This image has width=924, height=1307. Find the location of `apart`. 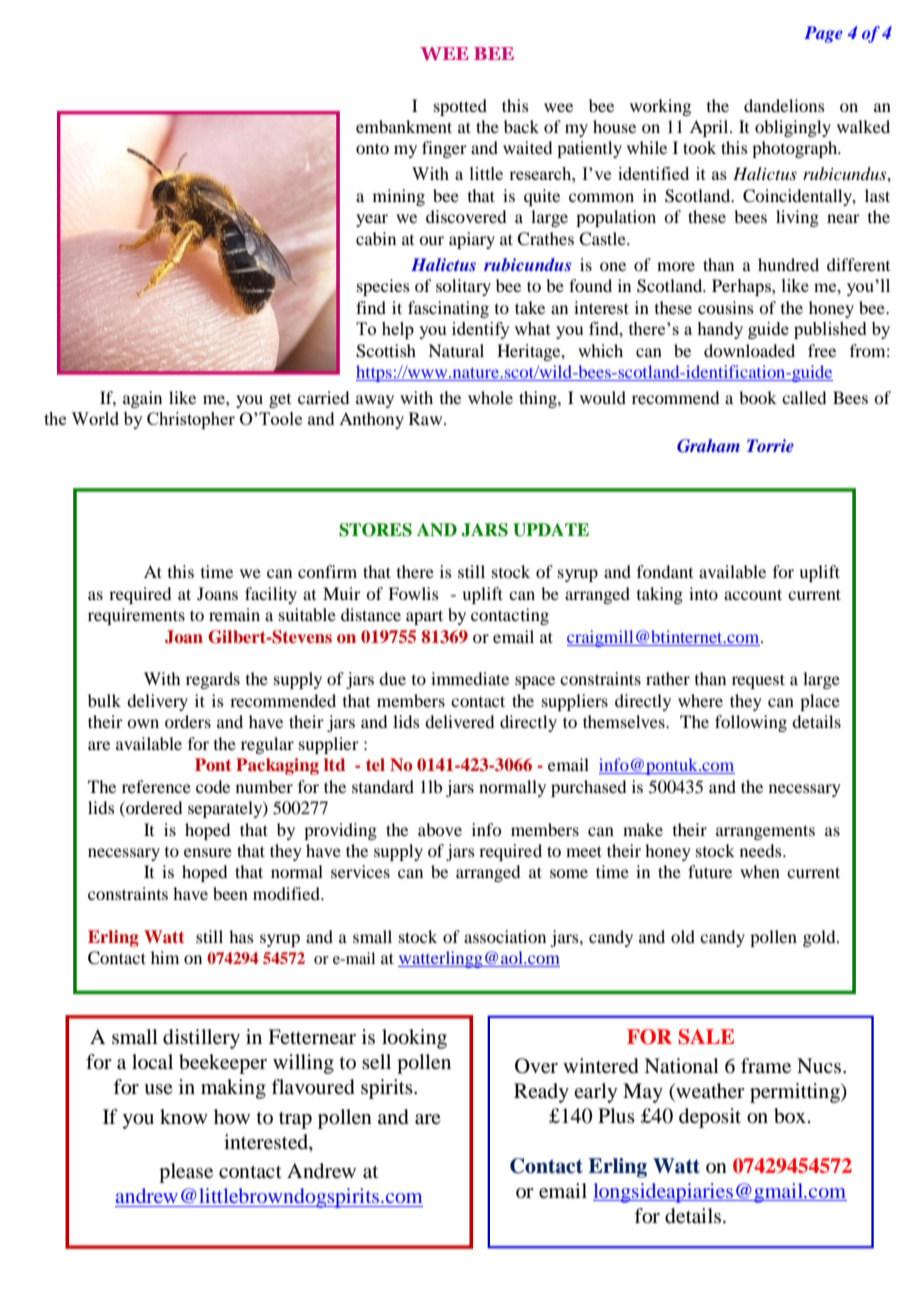

apart is located at coordinates (424, 617).
